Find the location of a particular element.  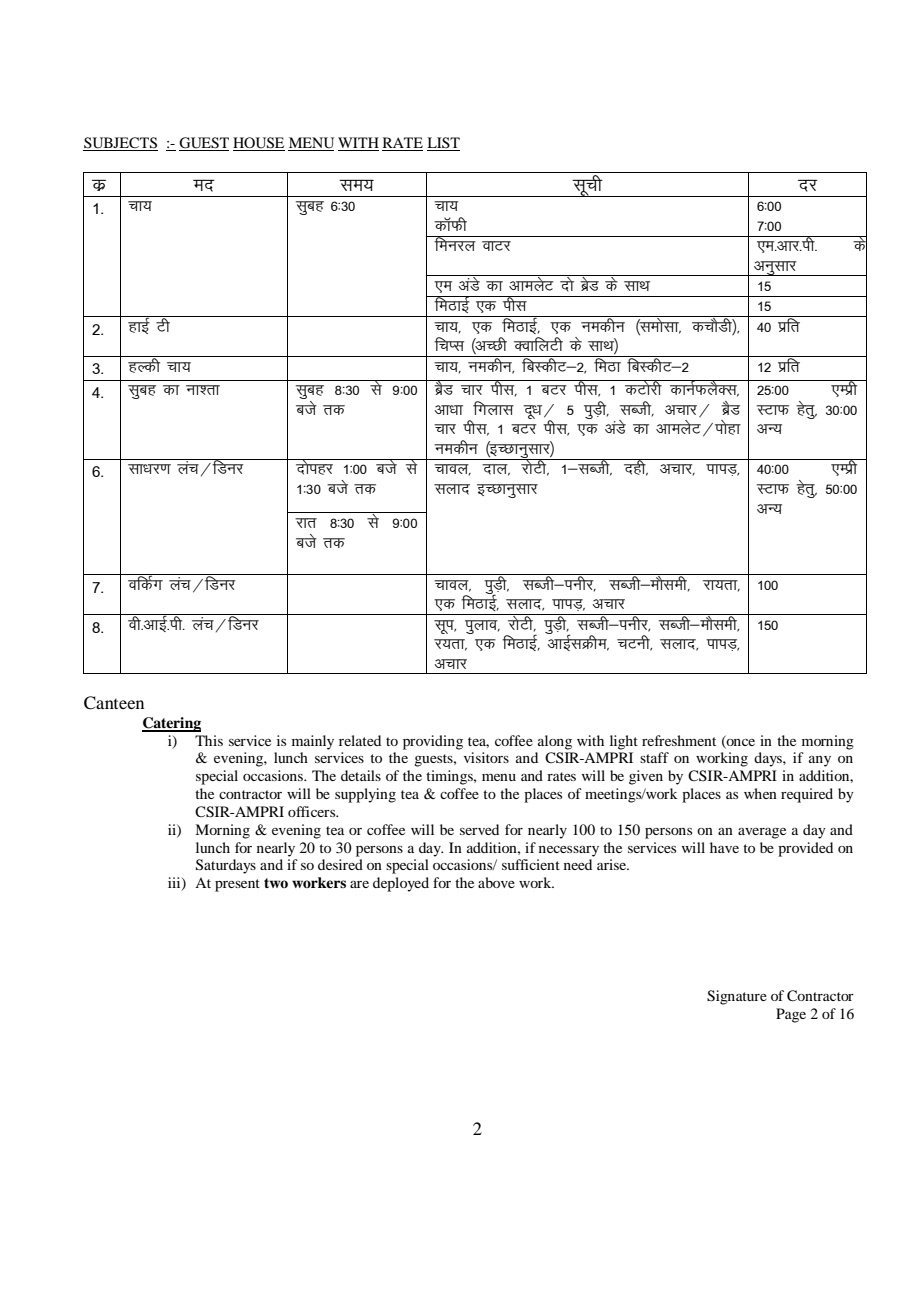

jkr is located at coordinates (306, 523).
